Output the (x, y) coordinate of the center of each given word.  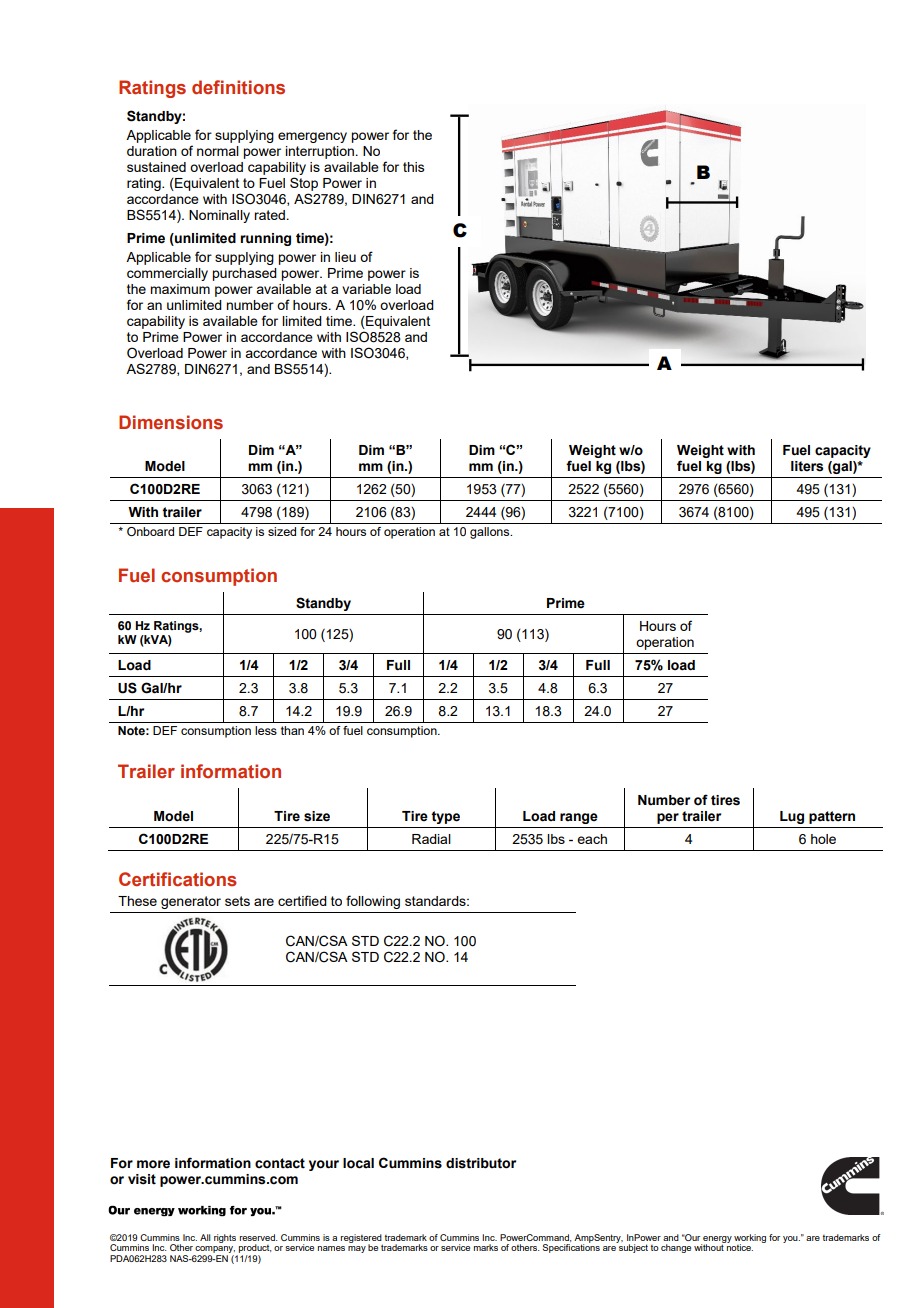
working (750, 1239)
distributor (481, 1163)
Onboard (150, 531)
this (414, 167)
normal (218, 151)
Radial (431, 839)
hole (823, 839)
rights (225, 1238)
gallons (491, 533)
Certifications (178, 879)
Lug (792, 817)
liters (807, 466)
